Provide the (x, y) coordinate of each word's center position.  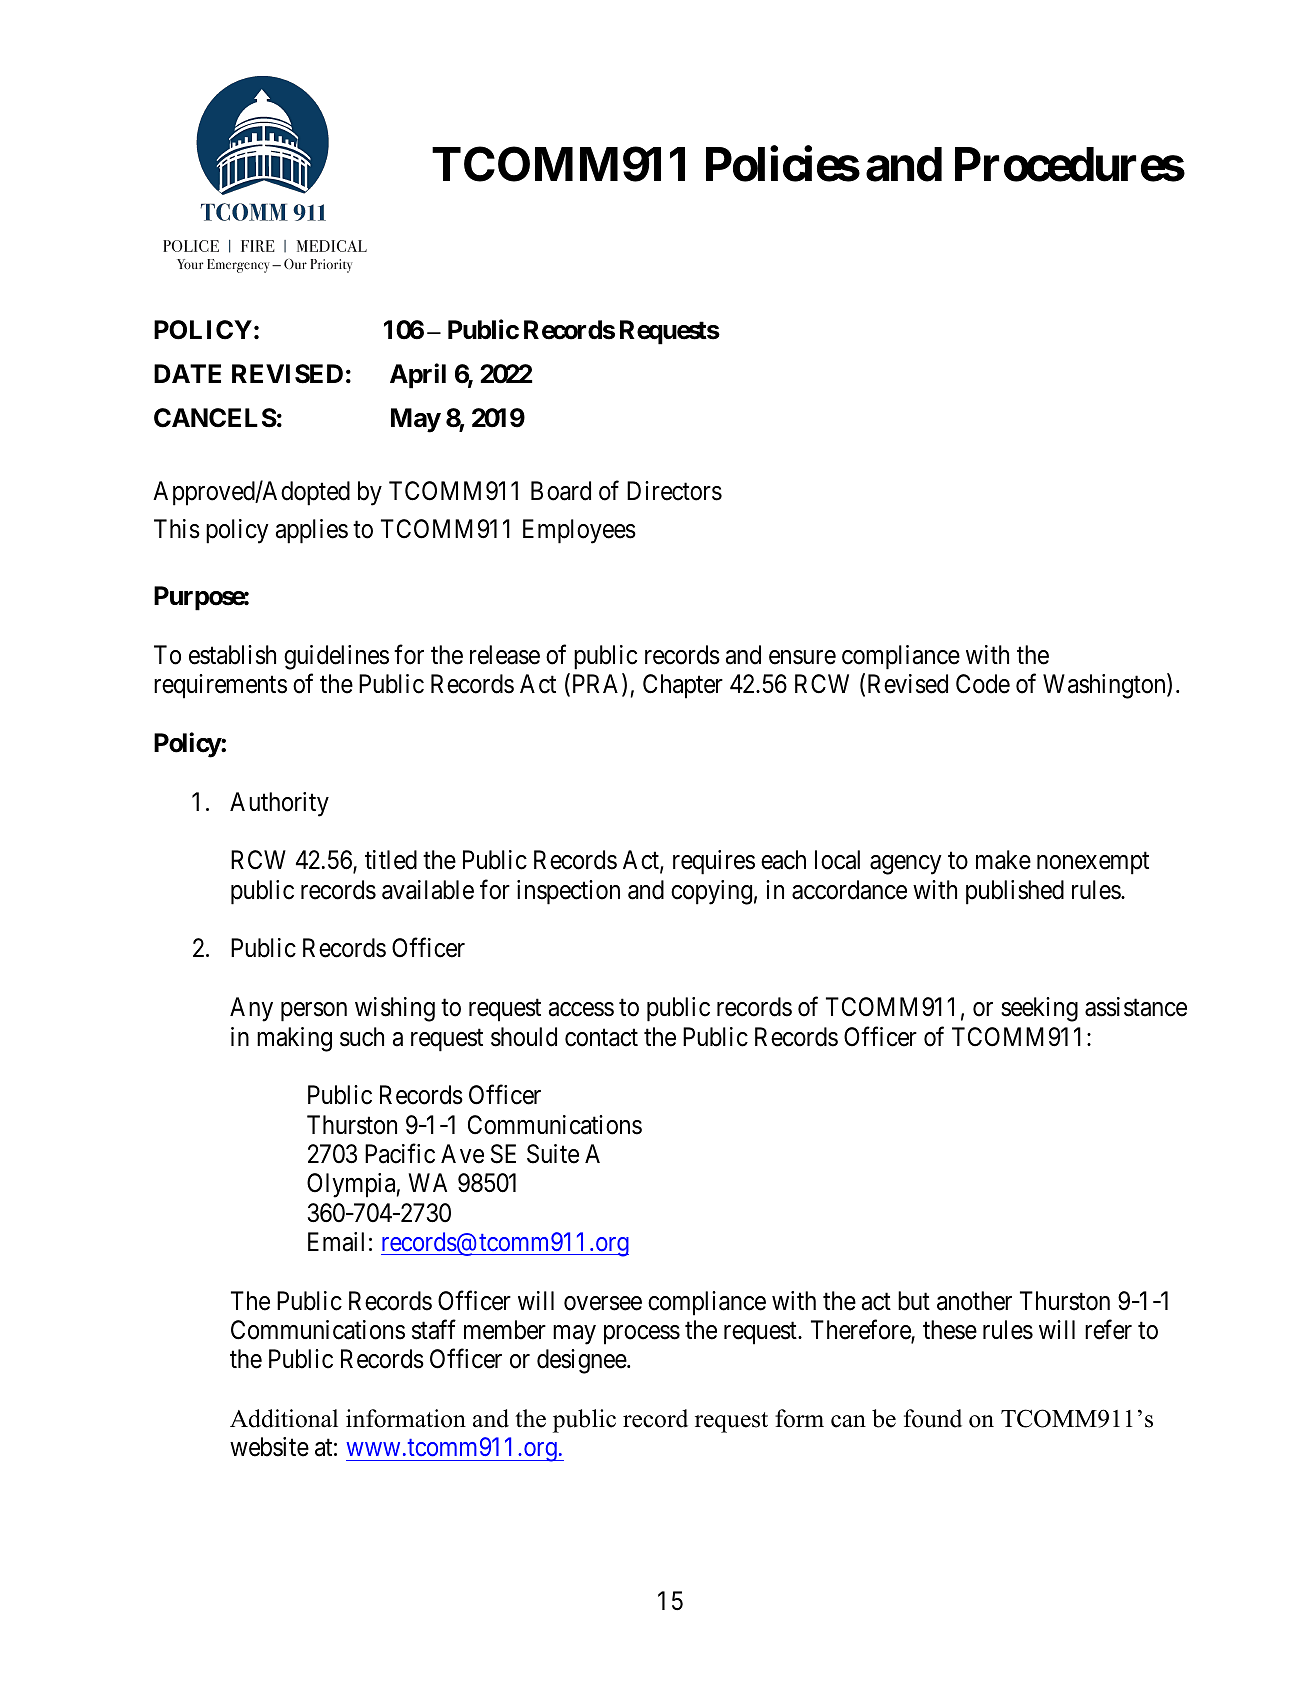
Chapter (683, 686)
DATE (187, 373)
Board (561, 491)
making (294, 1039)
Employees (579, 531)
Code (983, 684)
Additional (284, 1418)
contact (601, 1038)
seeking (1039, 1009)
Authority (279, 804)
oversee (603, 1303)
